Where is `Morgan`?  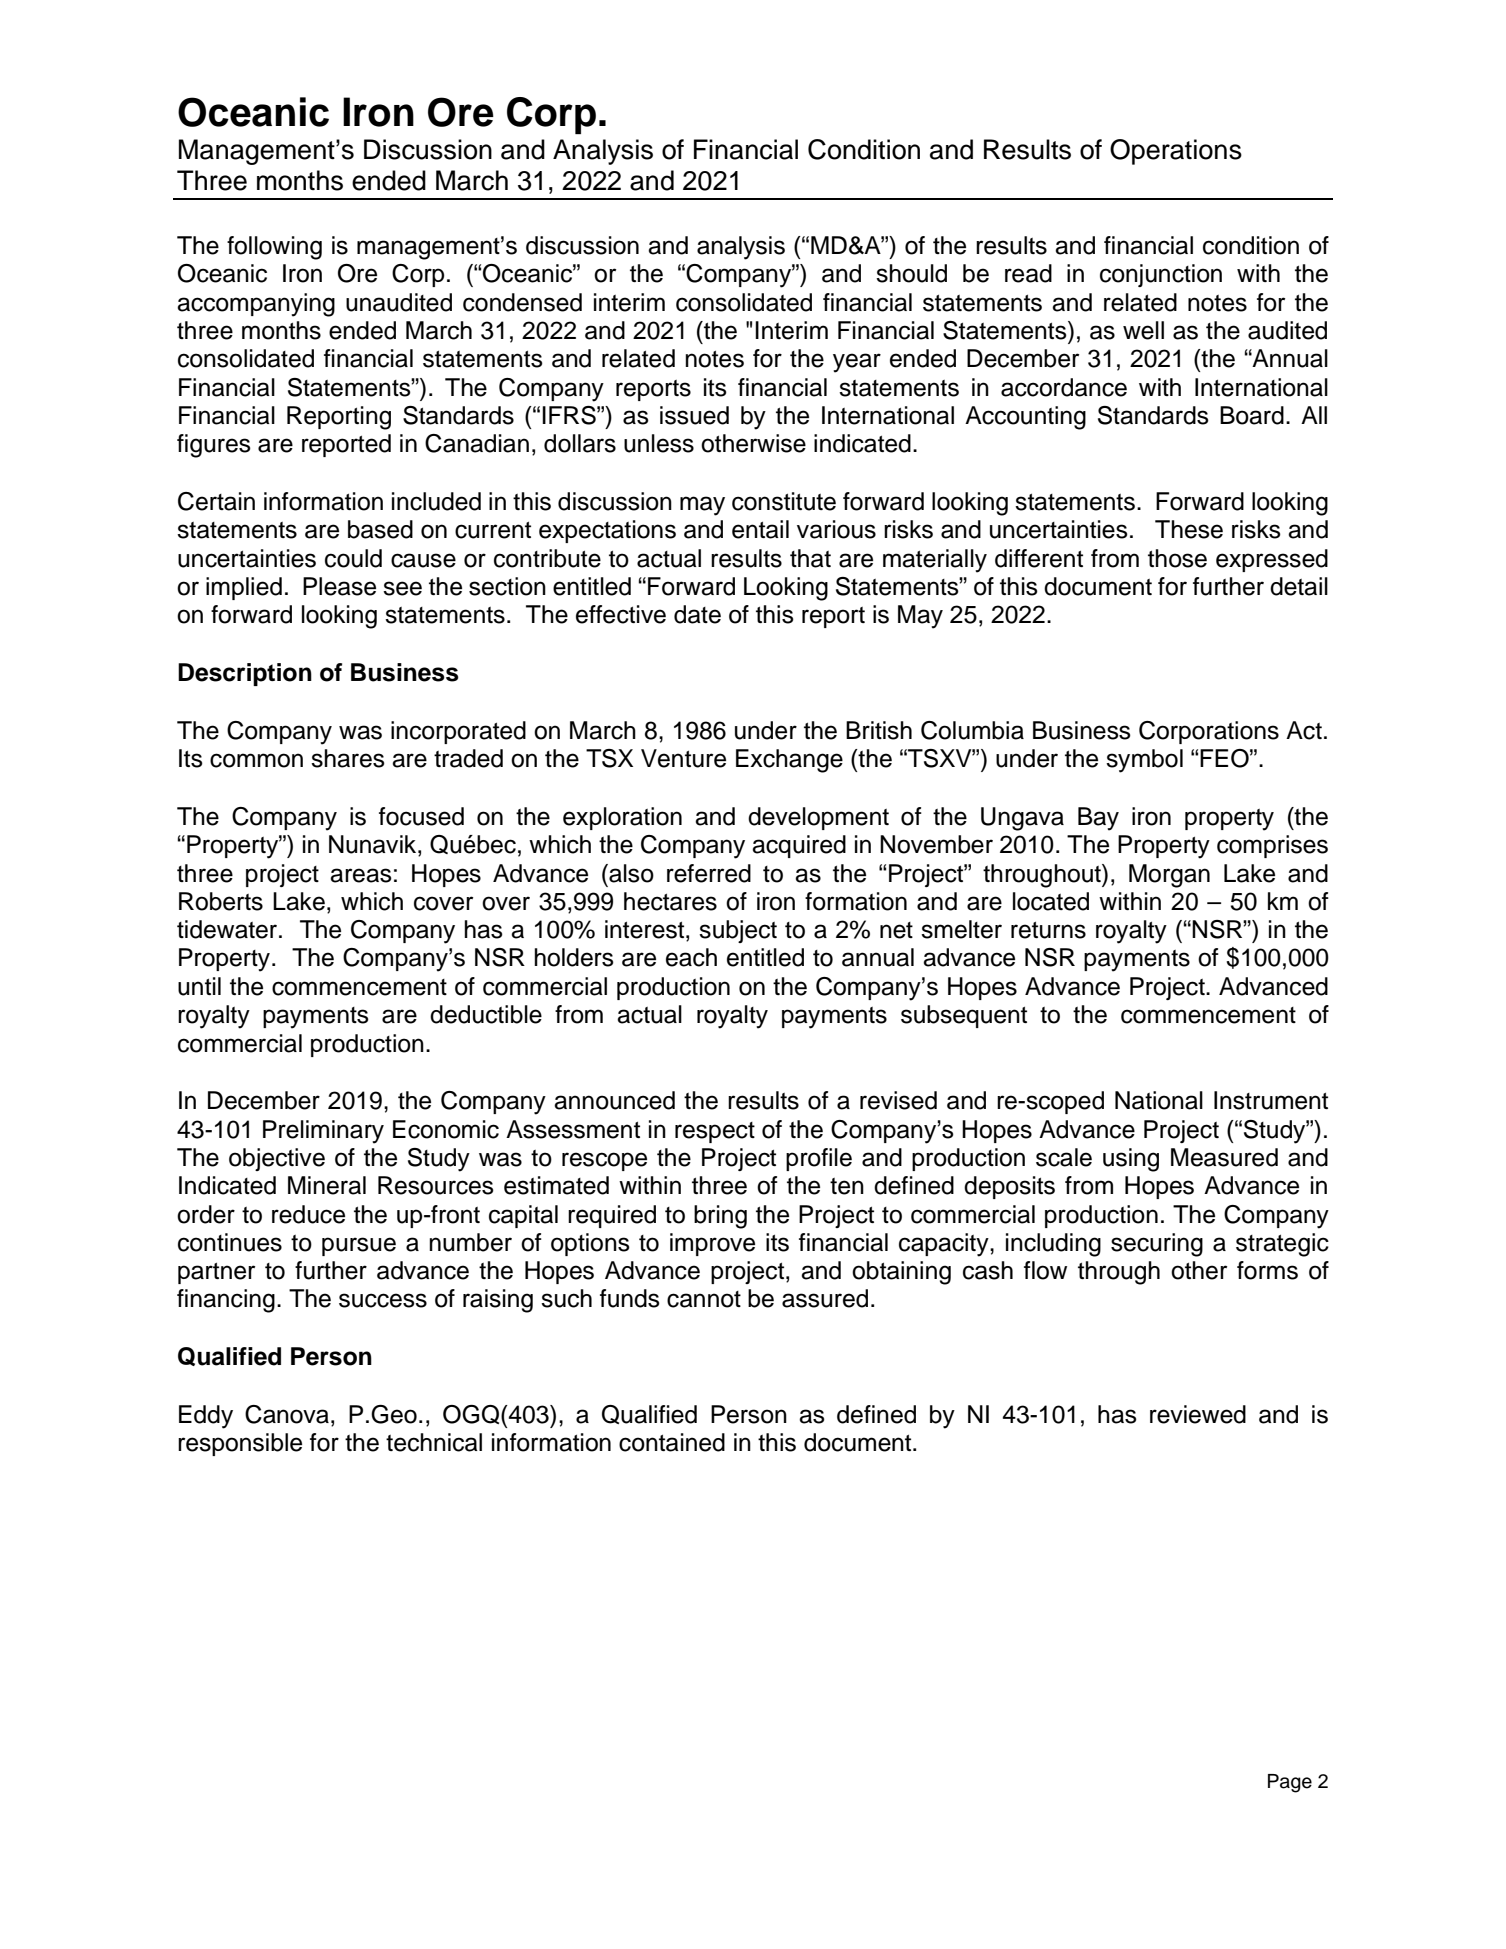
Morgan is located at coordinates (1169, 876).
